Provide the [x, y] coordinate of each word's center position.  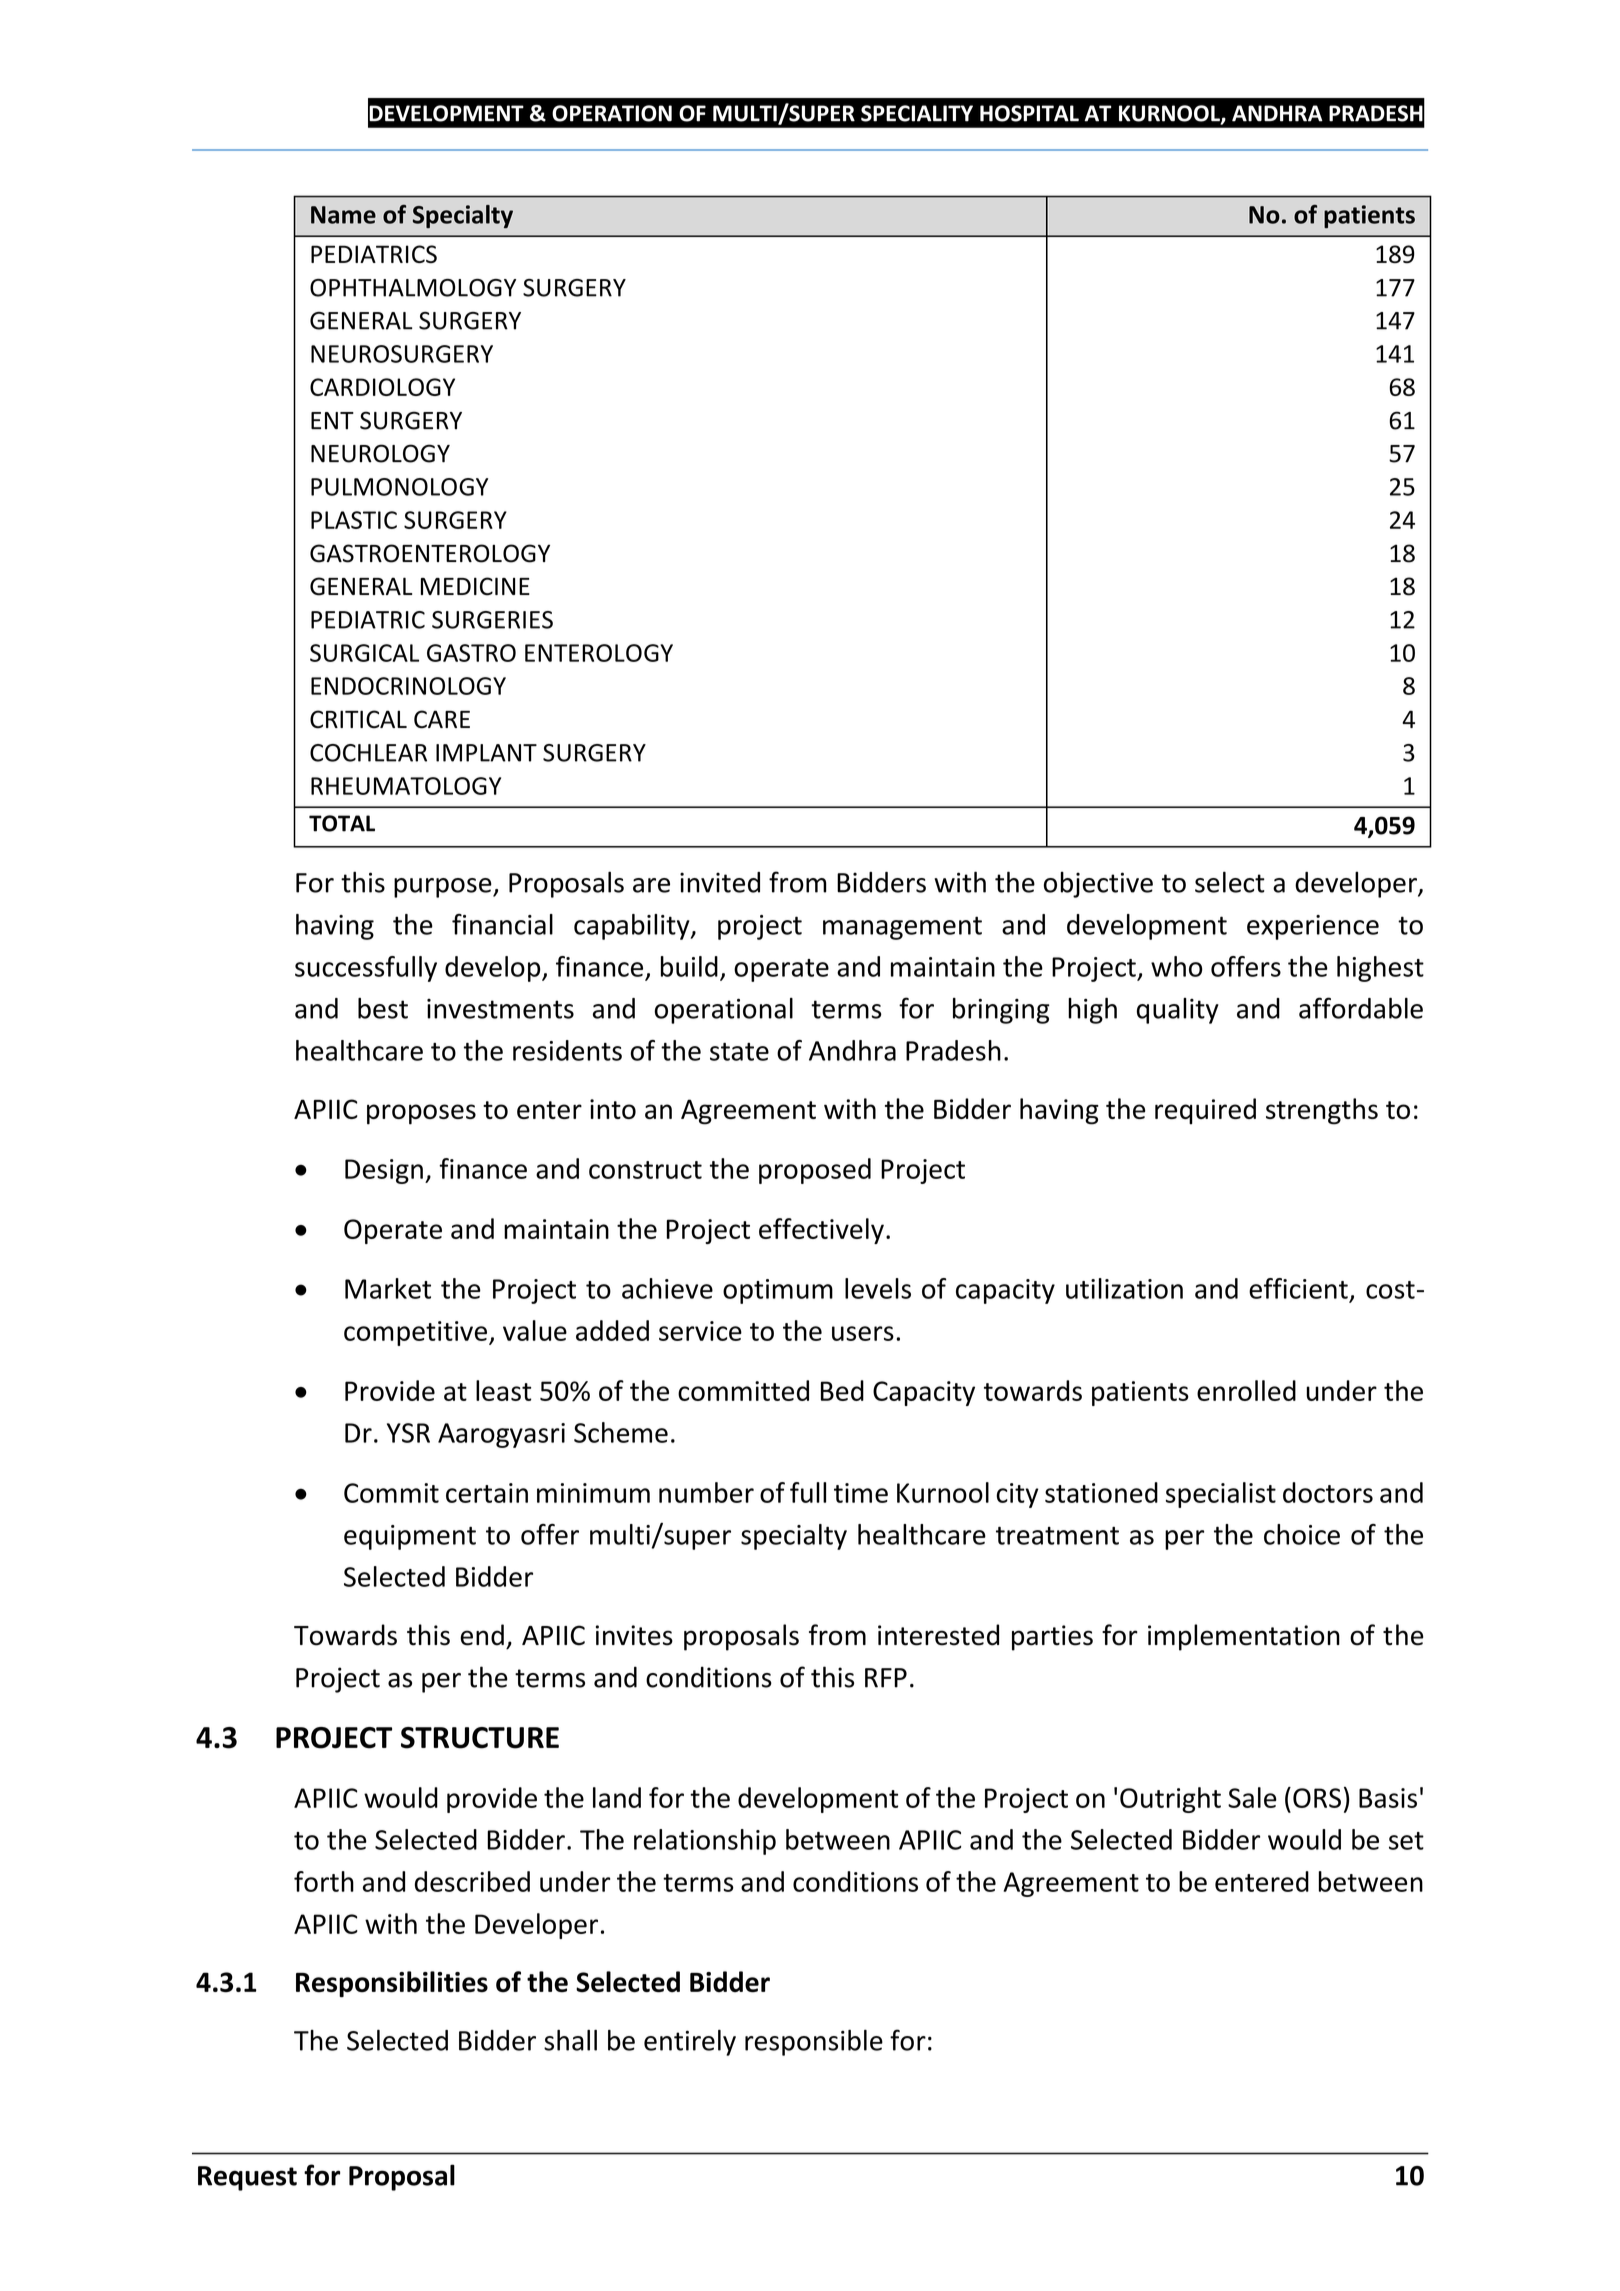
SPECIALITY [917, 113]
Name [343, 215]
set [1406, 1841]
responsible [814, 2043]
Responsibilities [392, 1984]
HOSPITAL [1029, 113]
